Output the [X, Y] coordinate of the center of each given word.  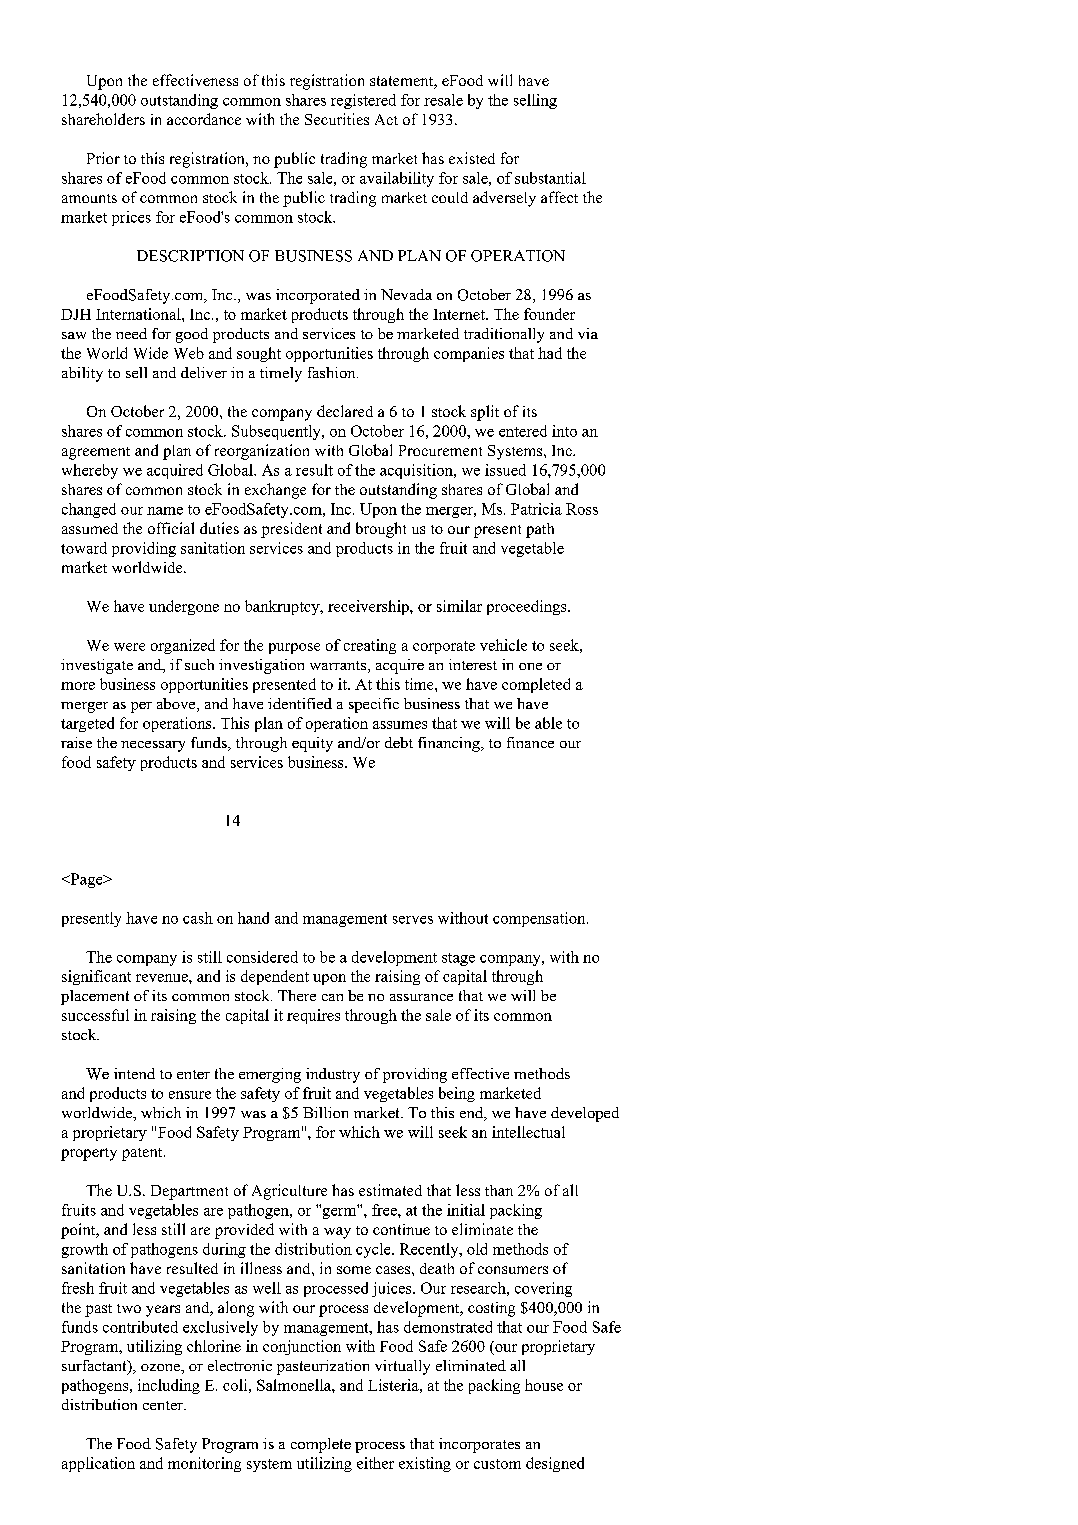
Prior [103, 158]
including [169, 1386]
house [544, 1385]
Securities [337, 119]
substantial [550, 178]
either [375, 1463]
